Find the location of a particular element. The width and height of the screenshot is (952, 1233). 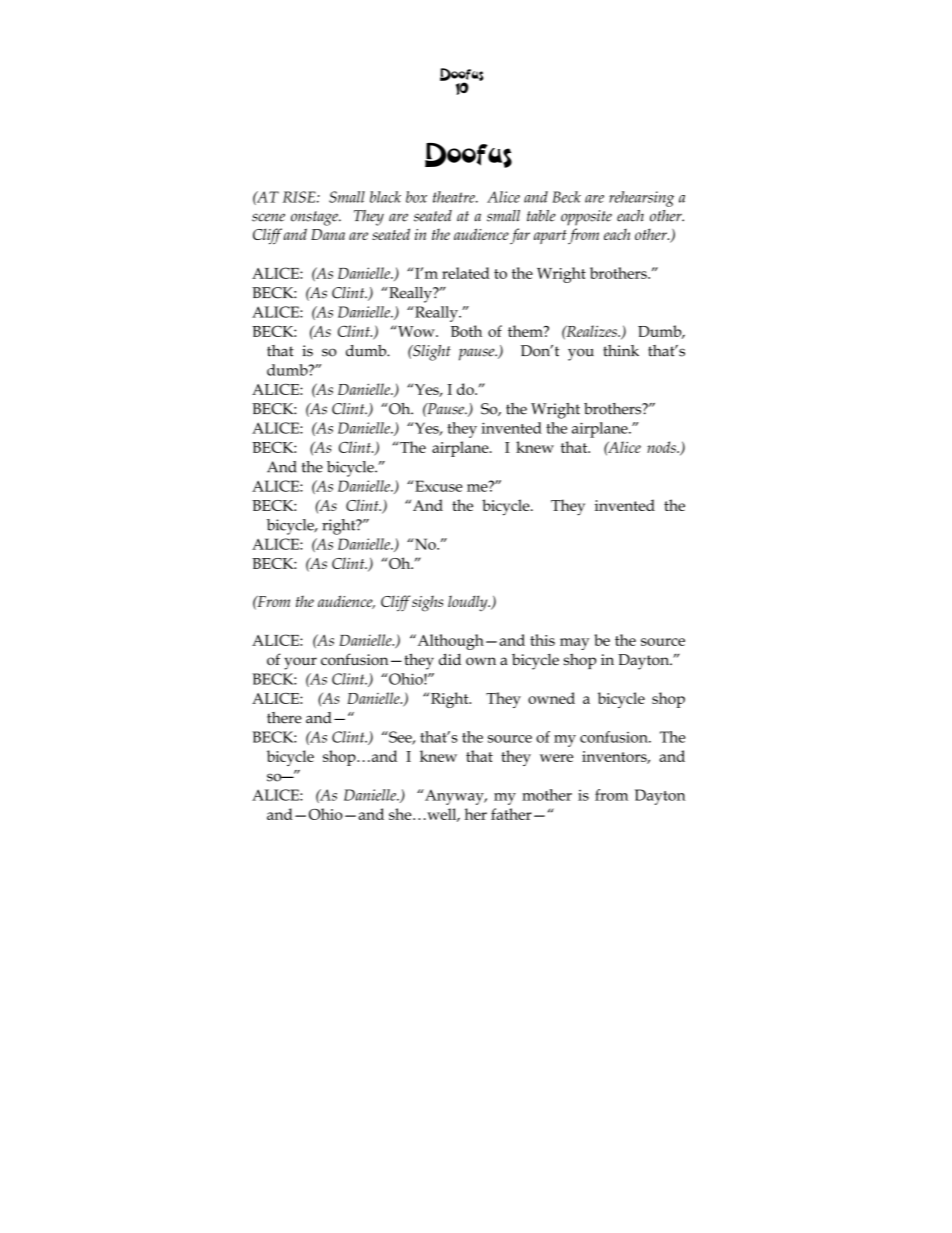

Anyway is located at coordinates (454, 797).
